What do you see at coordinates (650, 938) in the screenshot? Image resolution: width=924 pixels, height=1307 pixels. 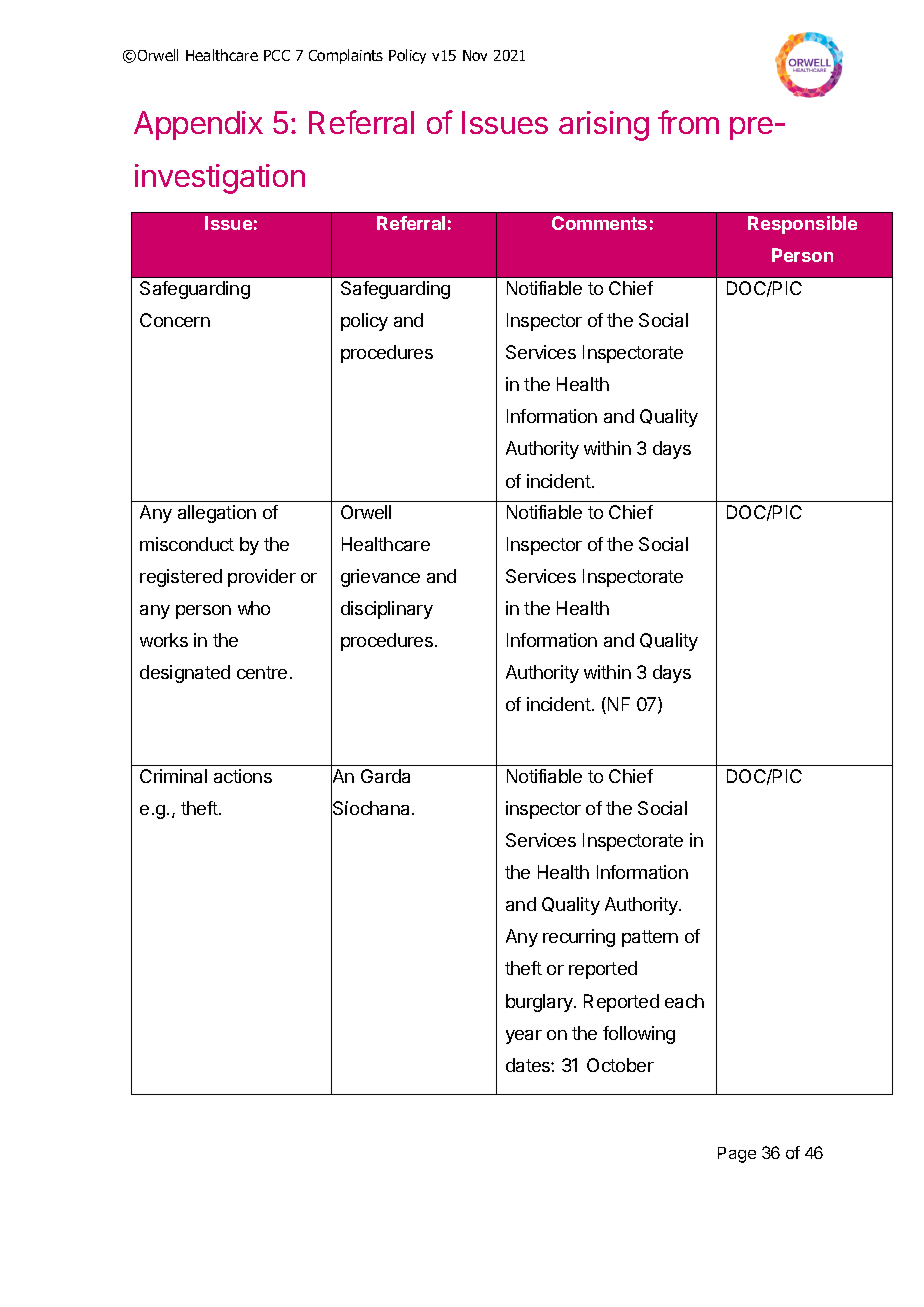 I see `pattern` at bounding box center [650, 938].
